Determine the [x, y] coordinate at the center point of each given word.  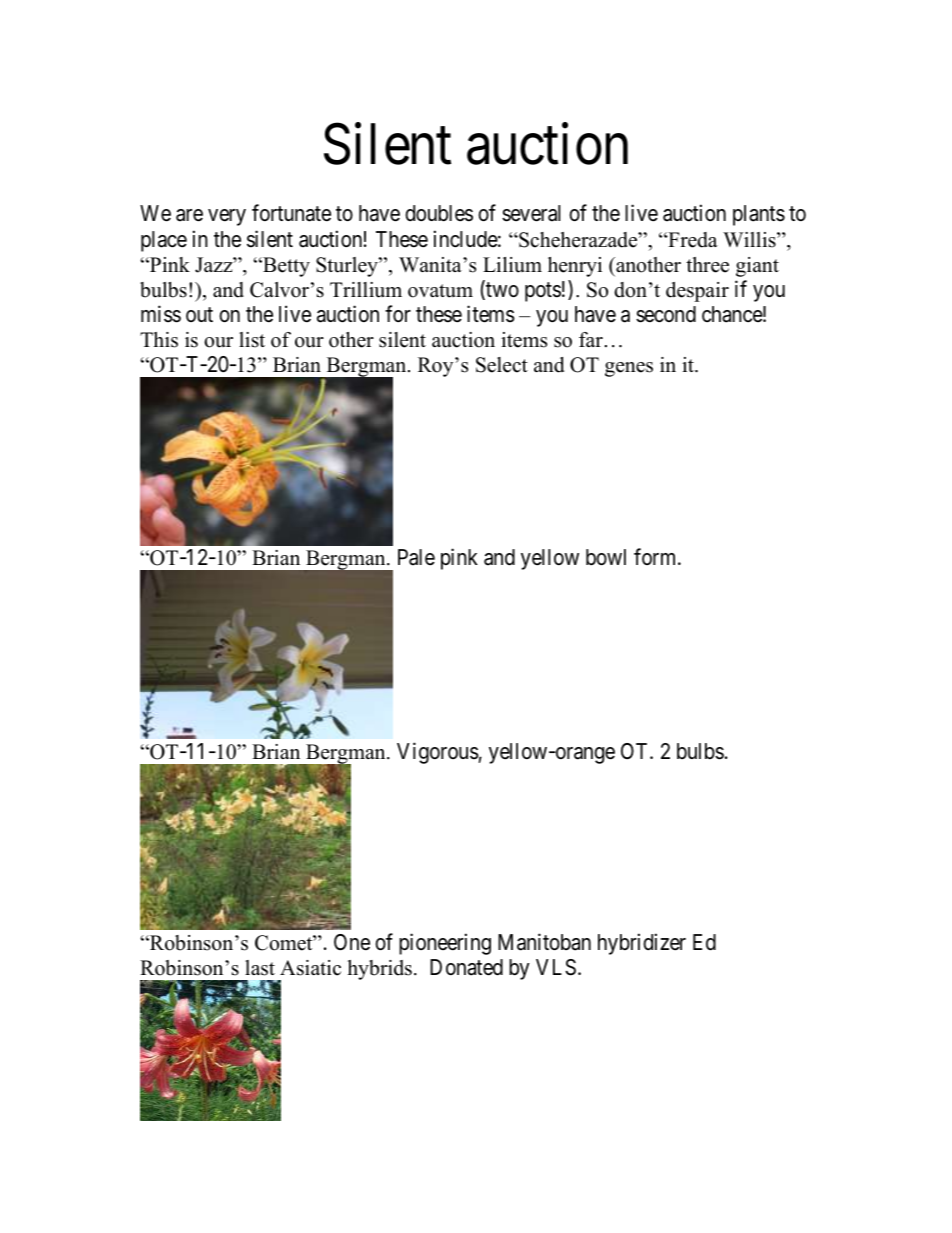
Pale [416, 557]
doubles [439, 213]
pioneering [445, 944]
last [260, 968]
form [656, 557]
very [227, 217]
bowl [606, 557]
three [707, 265]
